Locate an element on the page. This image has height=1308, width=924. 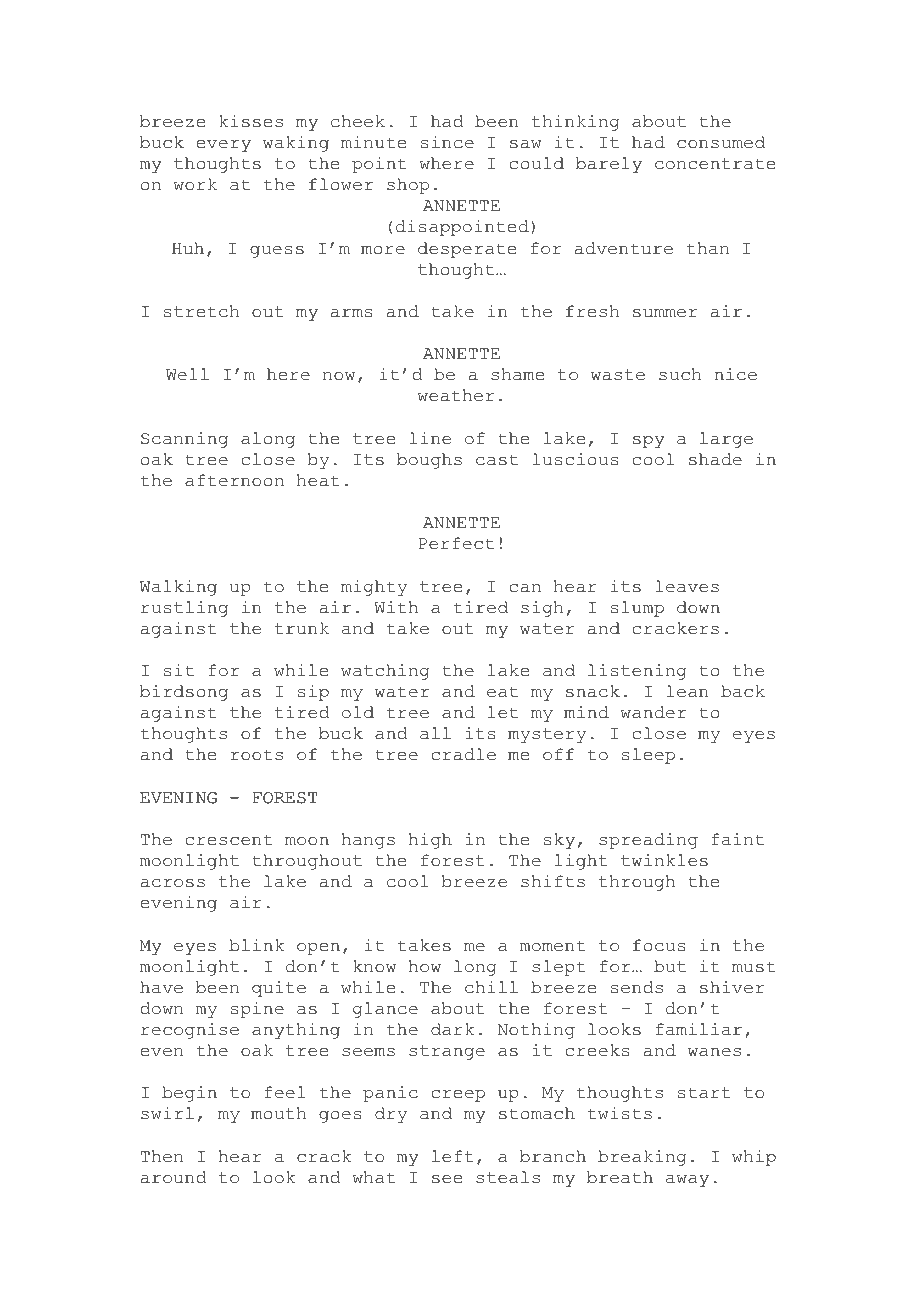
every is located at coordinates (223, 146).
